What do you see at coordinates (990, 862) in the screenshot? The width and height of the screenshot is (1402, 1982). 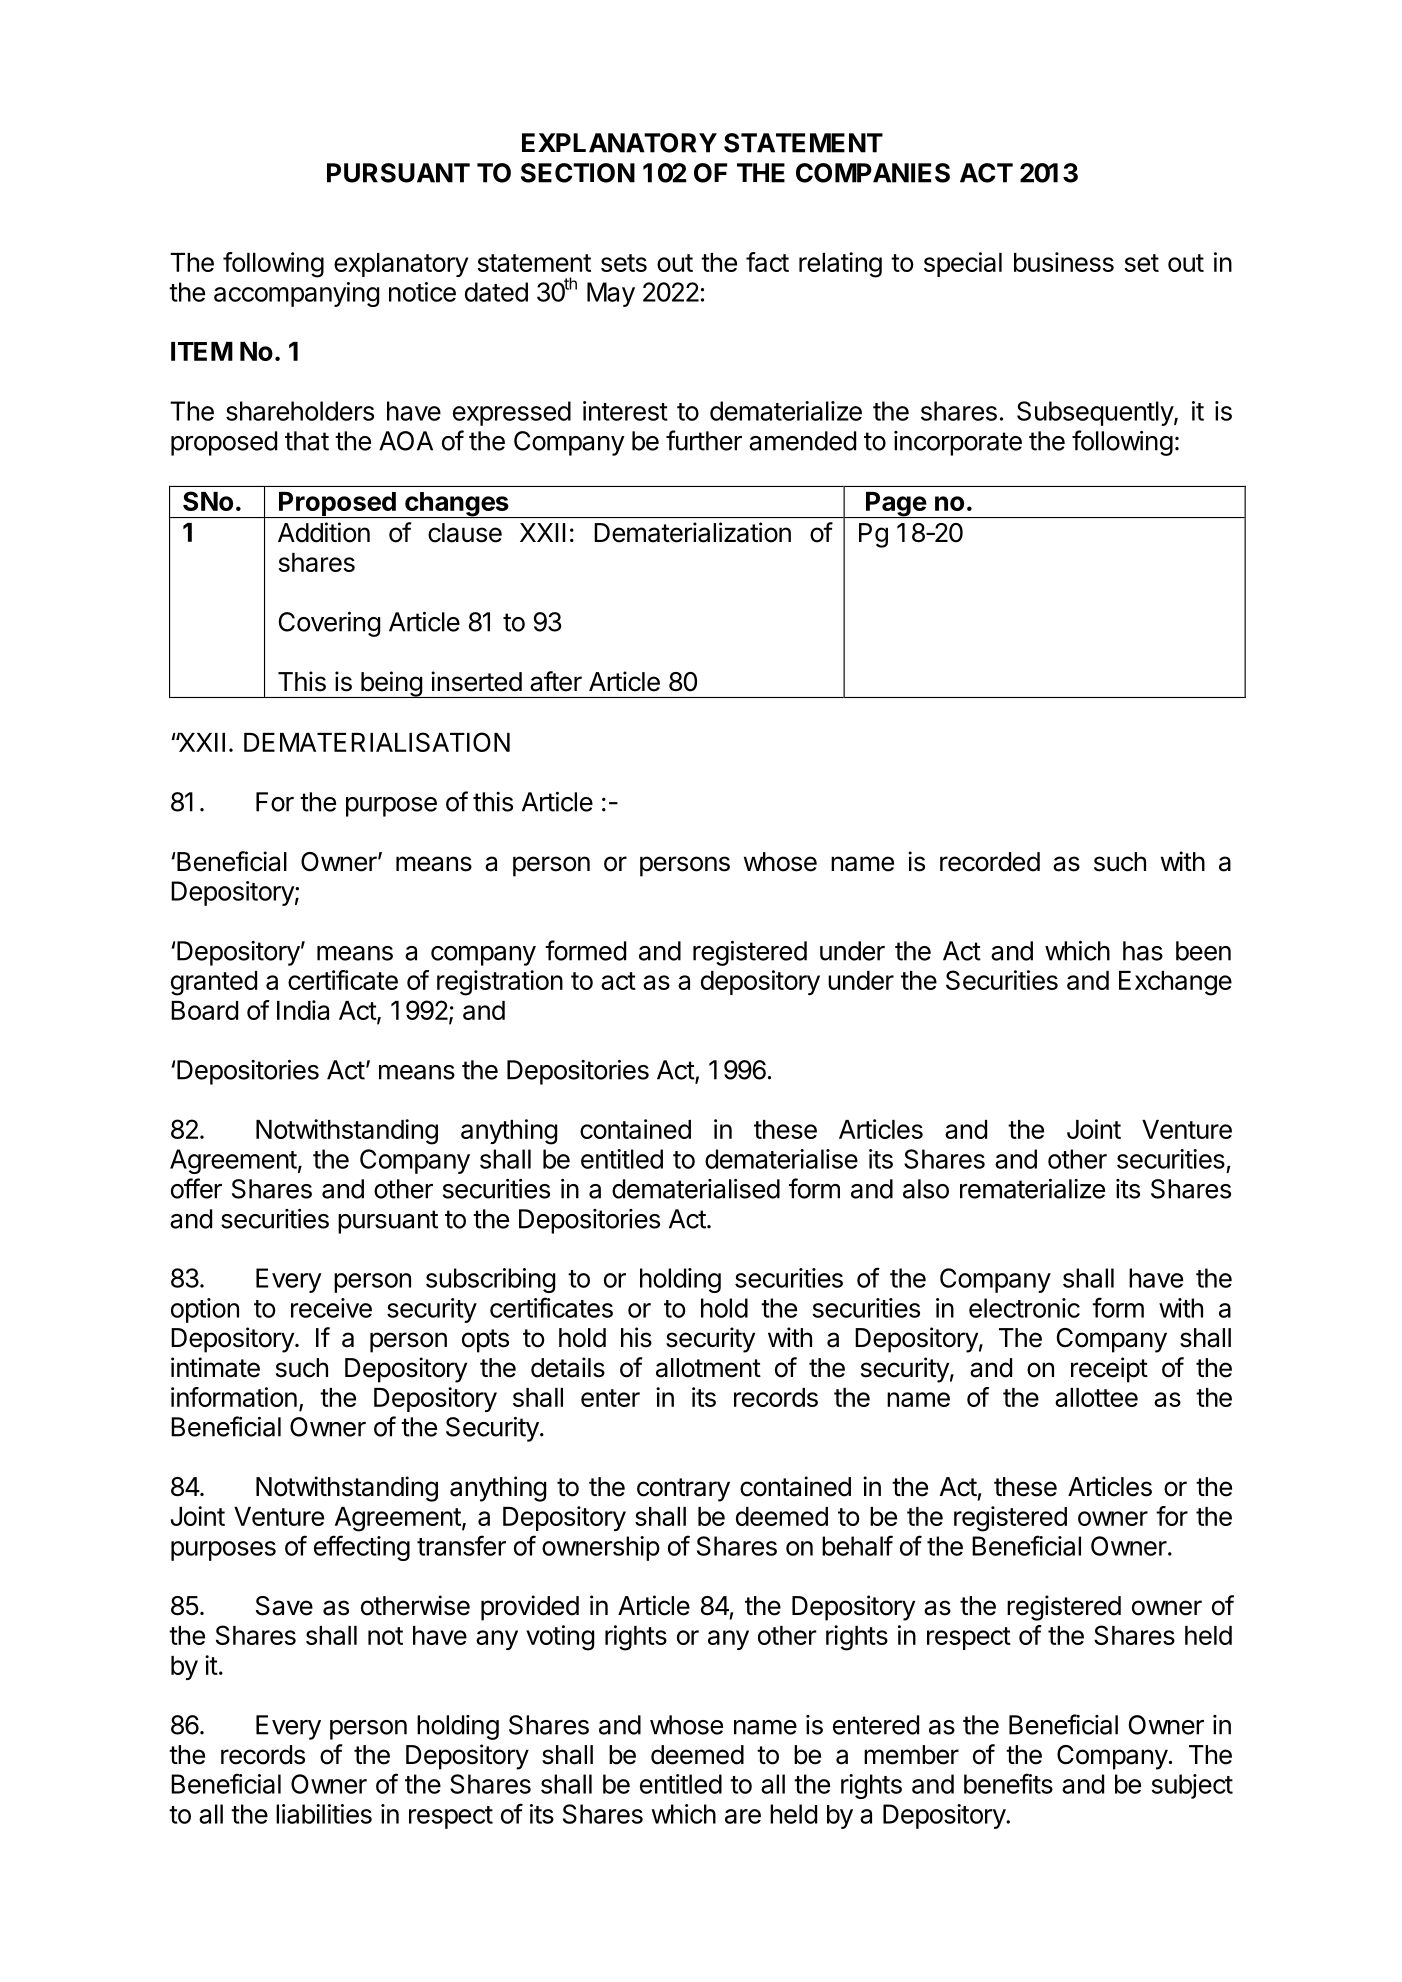 I see `recorded` at bounding box center [990, 862].
